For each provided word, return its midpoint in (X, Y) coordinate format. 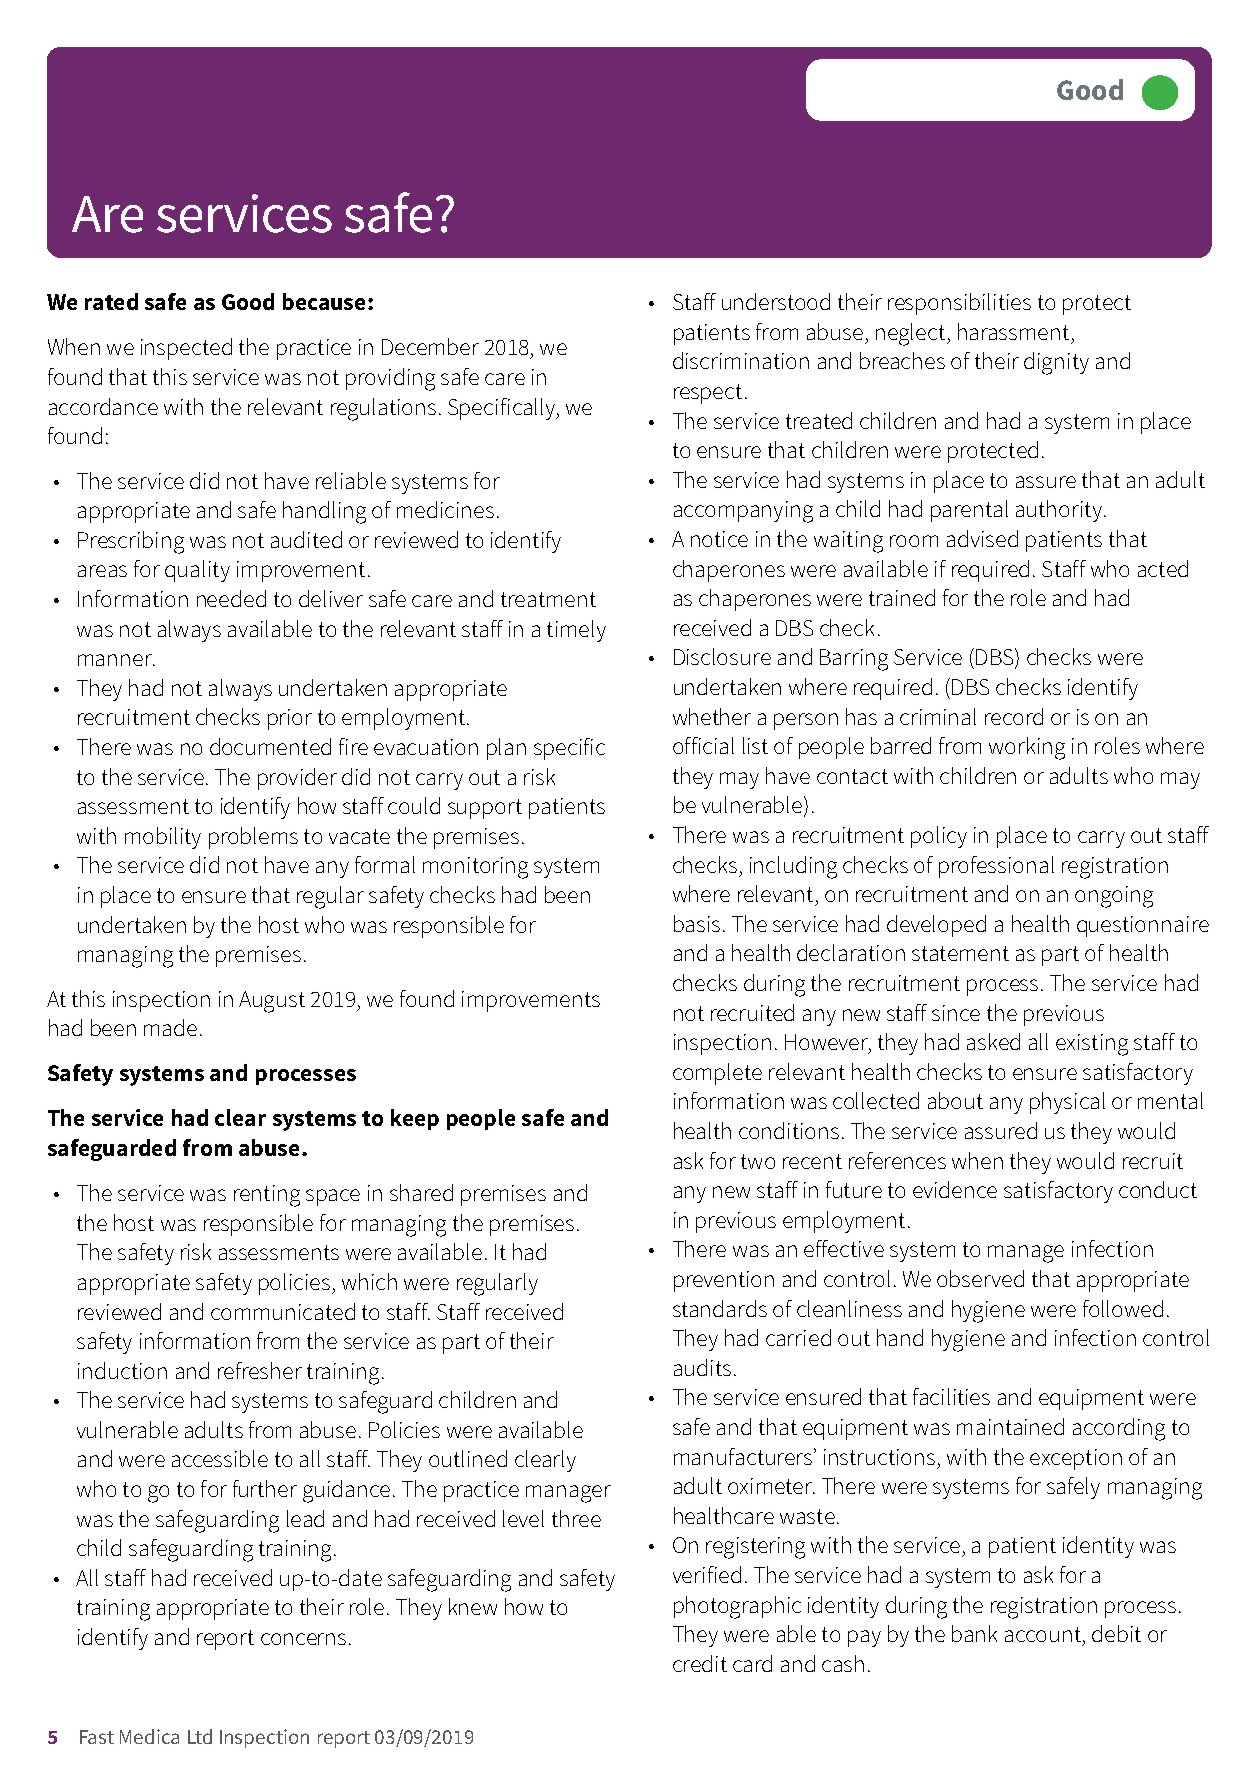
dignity (1056, 363)
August (272, 1002)
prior (290, 719)
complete (717, 1074)
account (1043, 1634)
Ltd (200, 1736)
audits (702, 1367)
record (1014, 716)
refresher (260, 1370)
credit (700, 1663)
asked (993, 1041)
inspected (186, 349)
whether (712, 716)
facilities (951, 1396)
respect (708, 394)
